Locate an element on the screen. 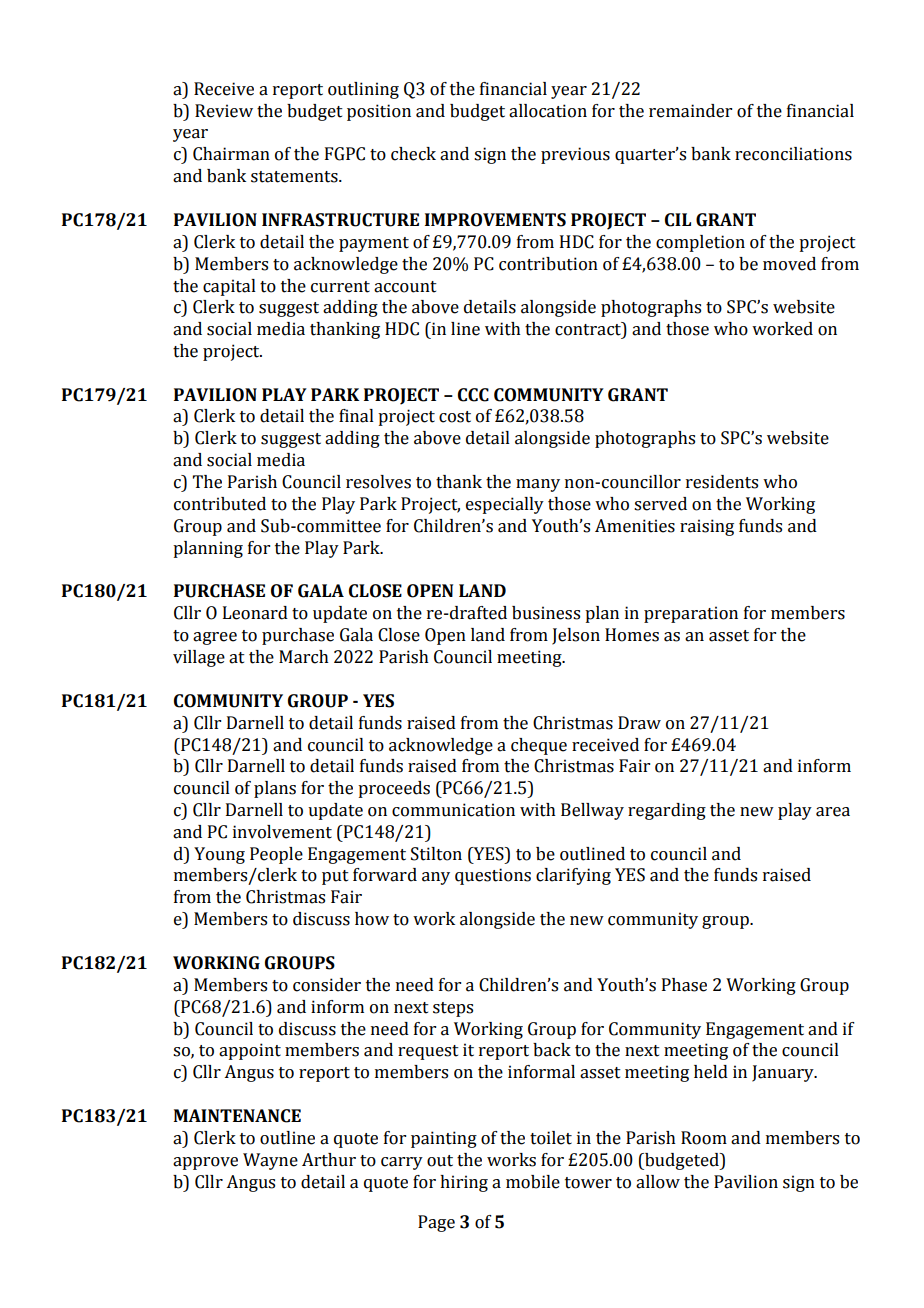 The height and width of the screenshot is (1308, 924). Wayne is located at coordinates (270, 1161).
